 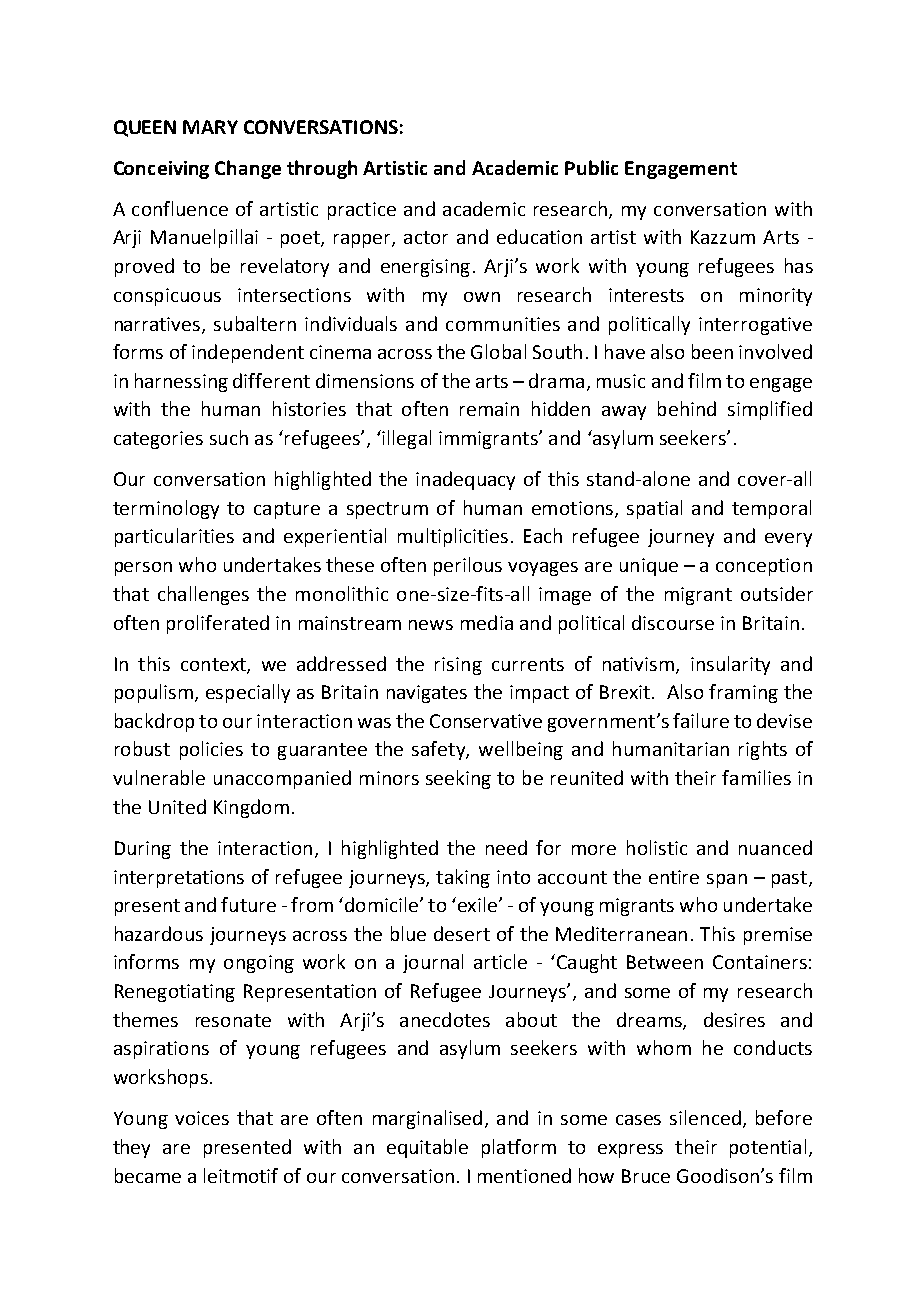 What do you see at coordinates (591, 167) in the page?
I see `Public` at bounding box center [591, 167].
